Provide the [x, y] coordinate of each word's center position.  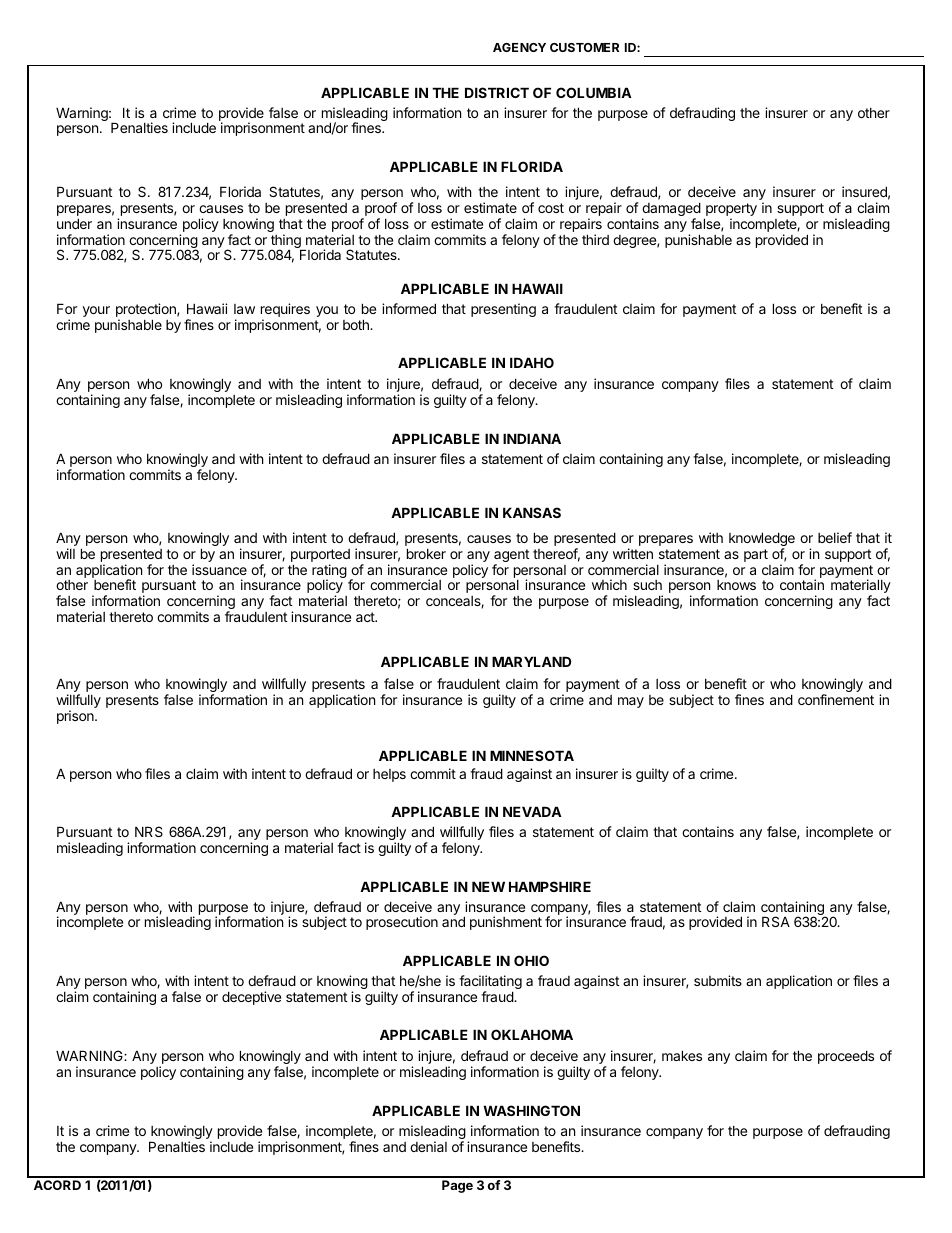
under [74, 223]
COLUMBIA [594, 92]
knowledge [762, 540]
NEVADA [532, 811]
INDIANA [532, 438]
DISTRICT [497, 92]
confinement [836, 699]
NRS [149, 831]
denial [428, 1146]
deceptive [251, 998]
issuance [219, 569]
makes [682, 1055]
